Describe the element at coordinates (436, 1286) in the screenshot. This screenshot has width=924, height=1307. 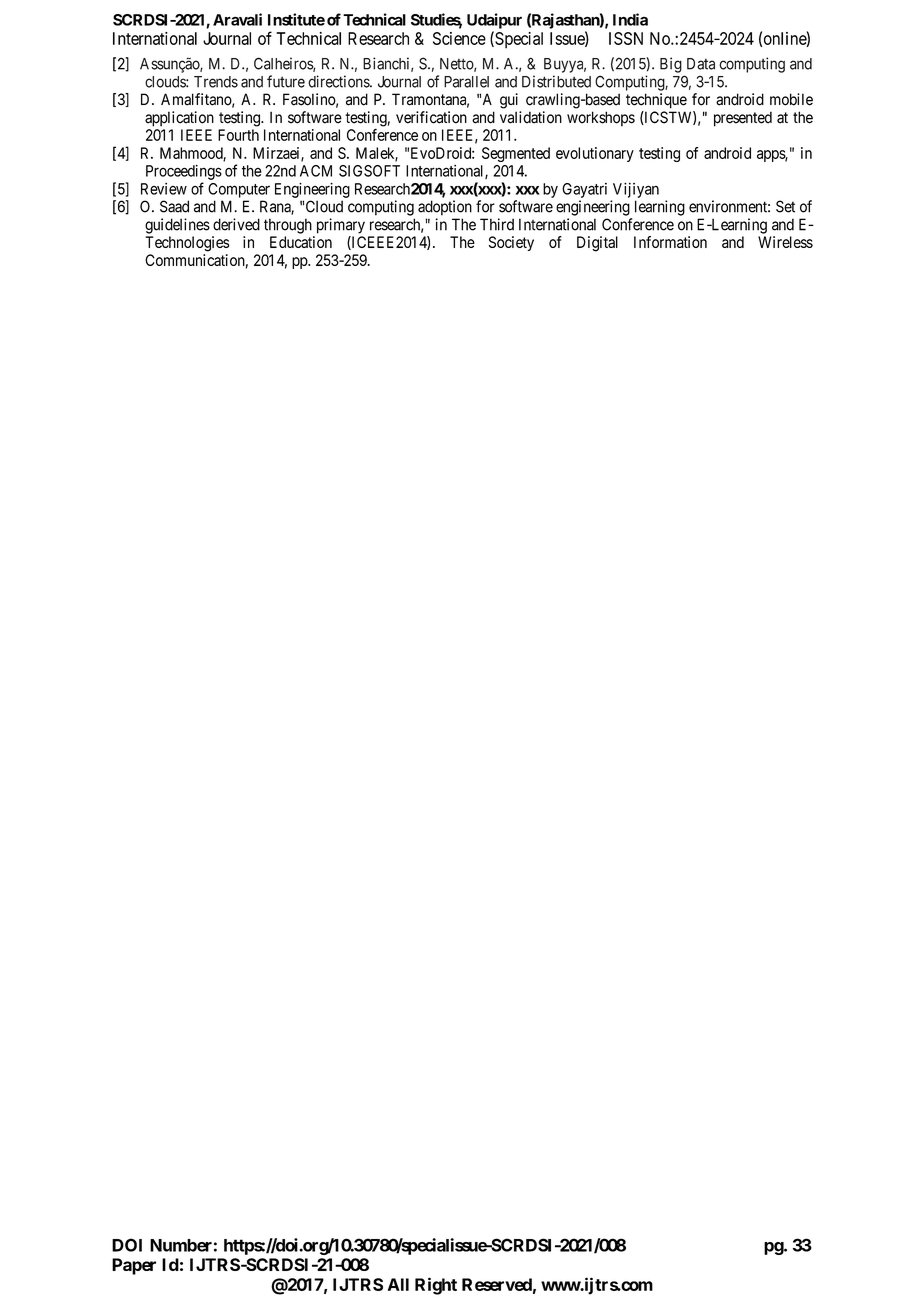
I see `Right` at that location.
